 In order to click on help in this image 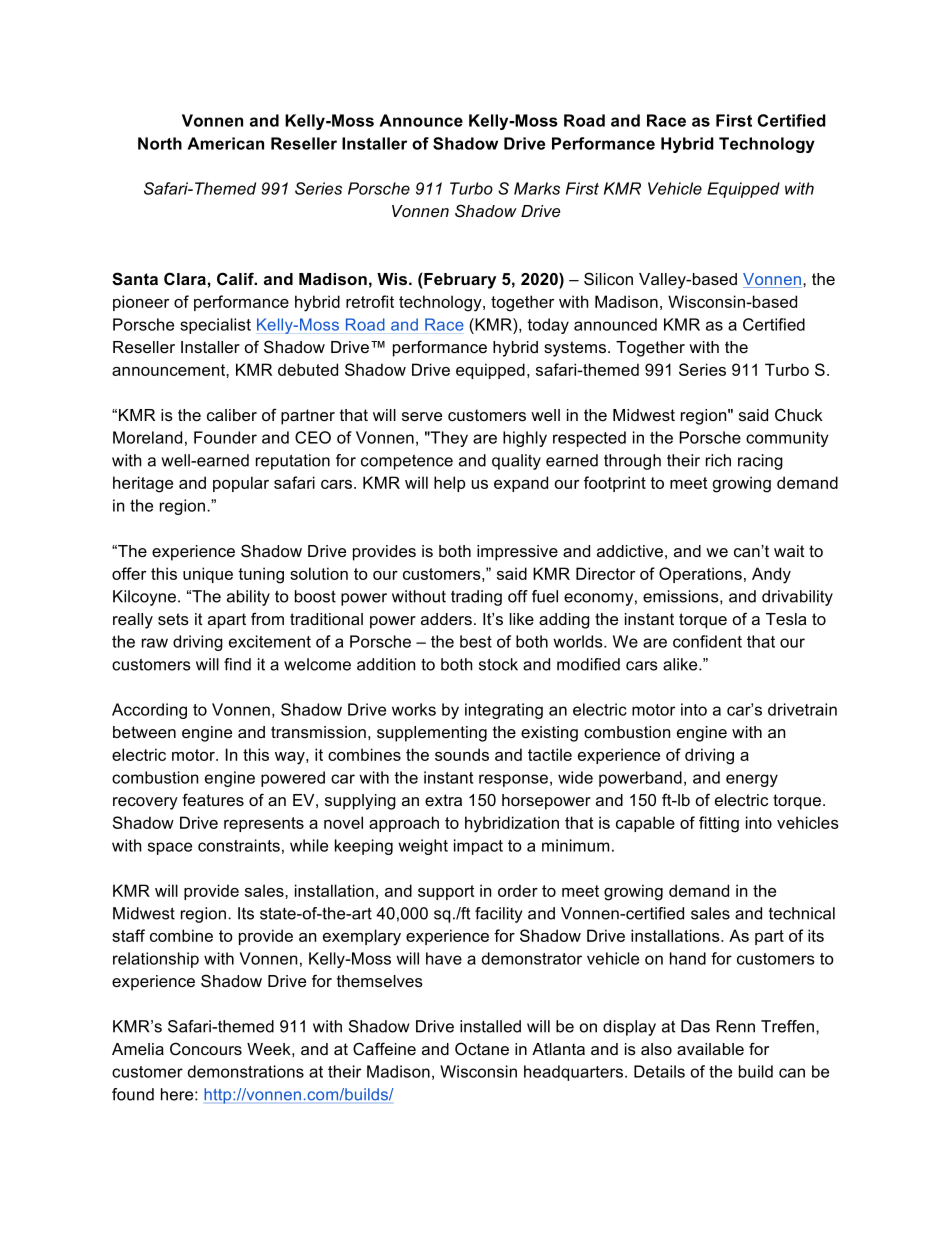, I will do `click(449, 484)`.
